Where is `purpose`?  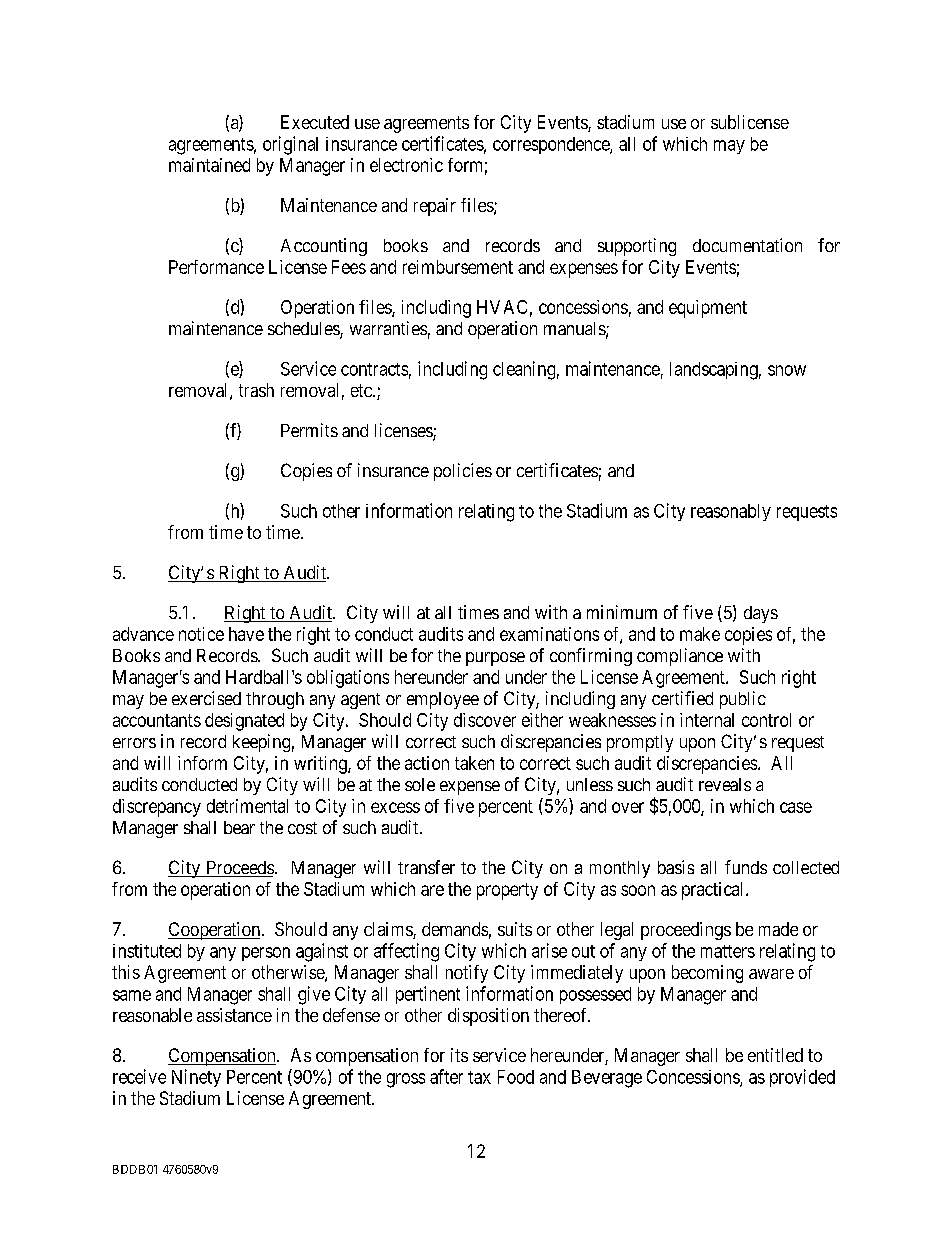
purpose is located at coordinates (495, 659).
